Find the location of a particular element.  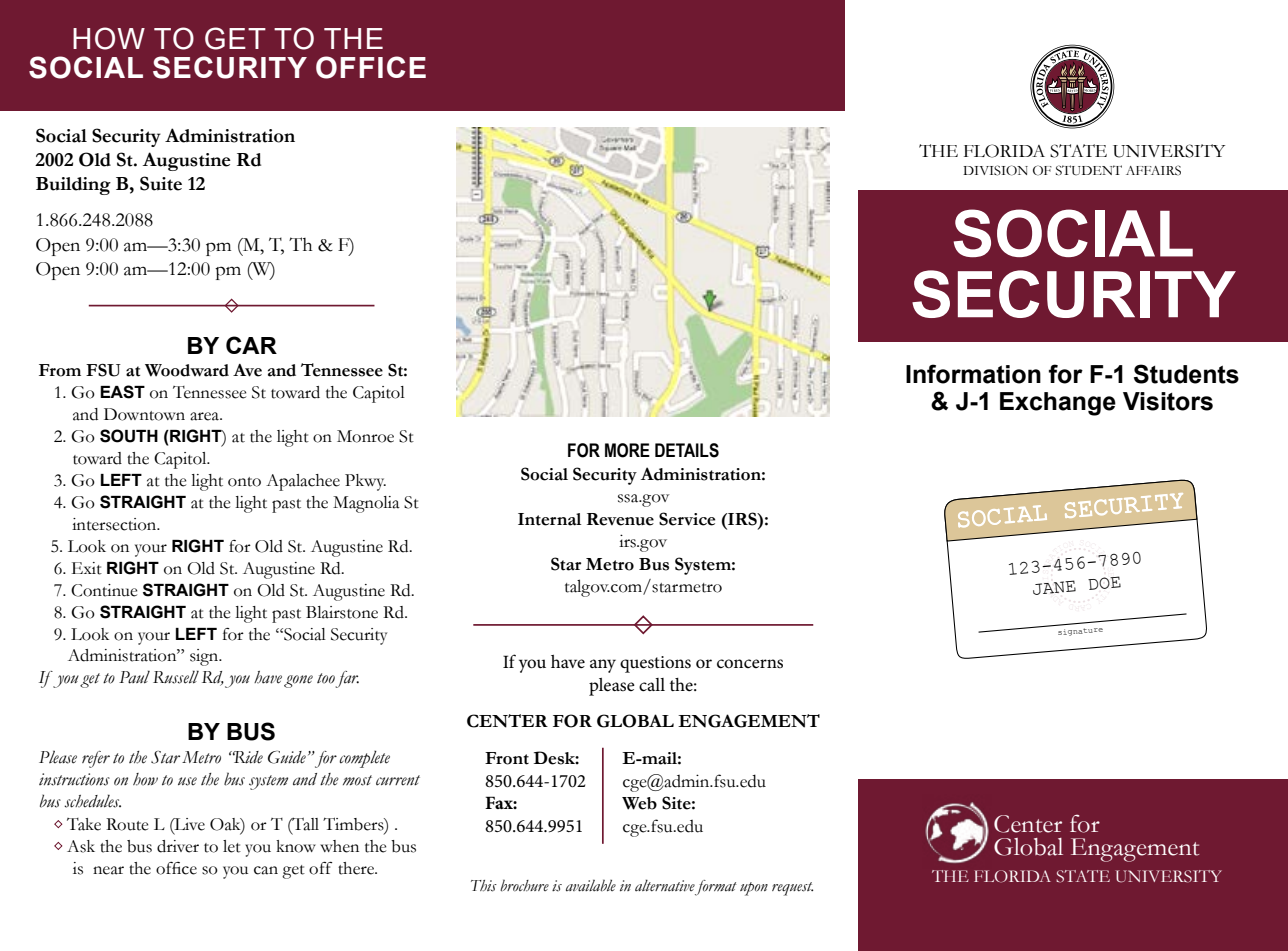

driver is located at coordinates (178, 846).
